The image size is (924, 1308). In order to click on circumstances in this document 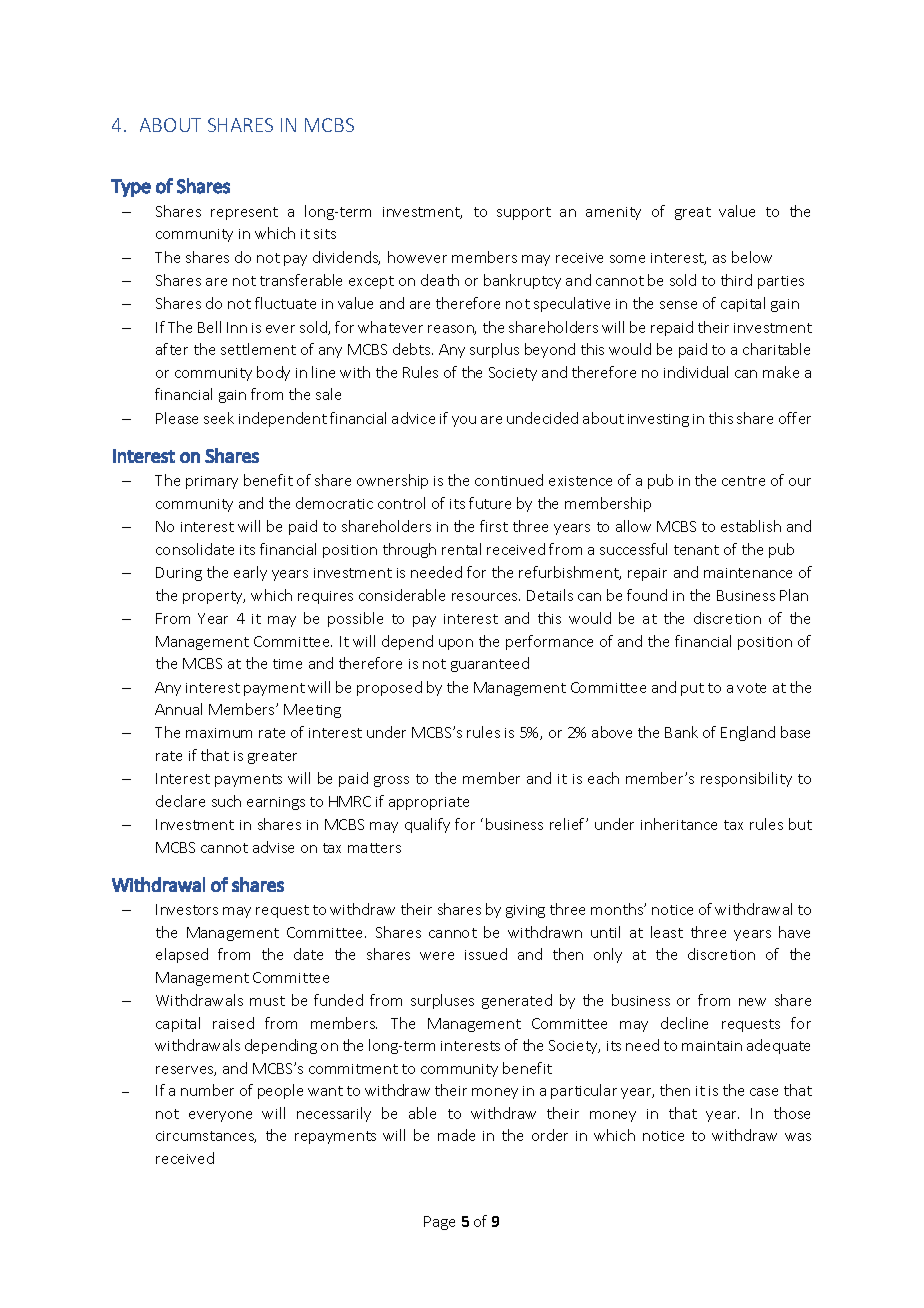, I will do `click(206, 1137)`.
